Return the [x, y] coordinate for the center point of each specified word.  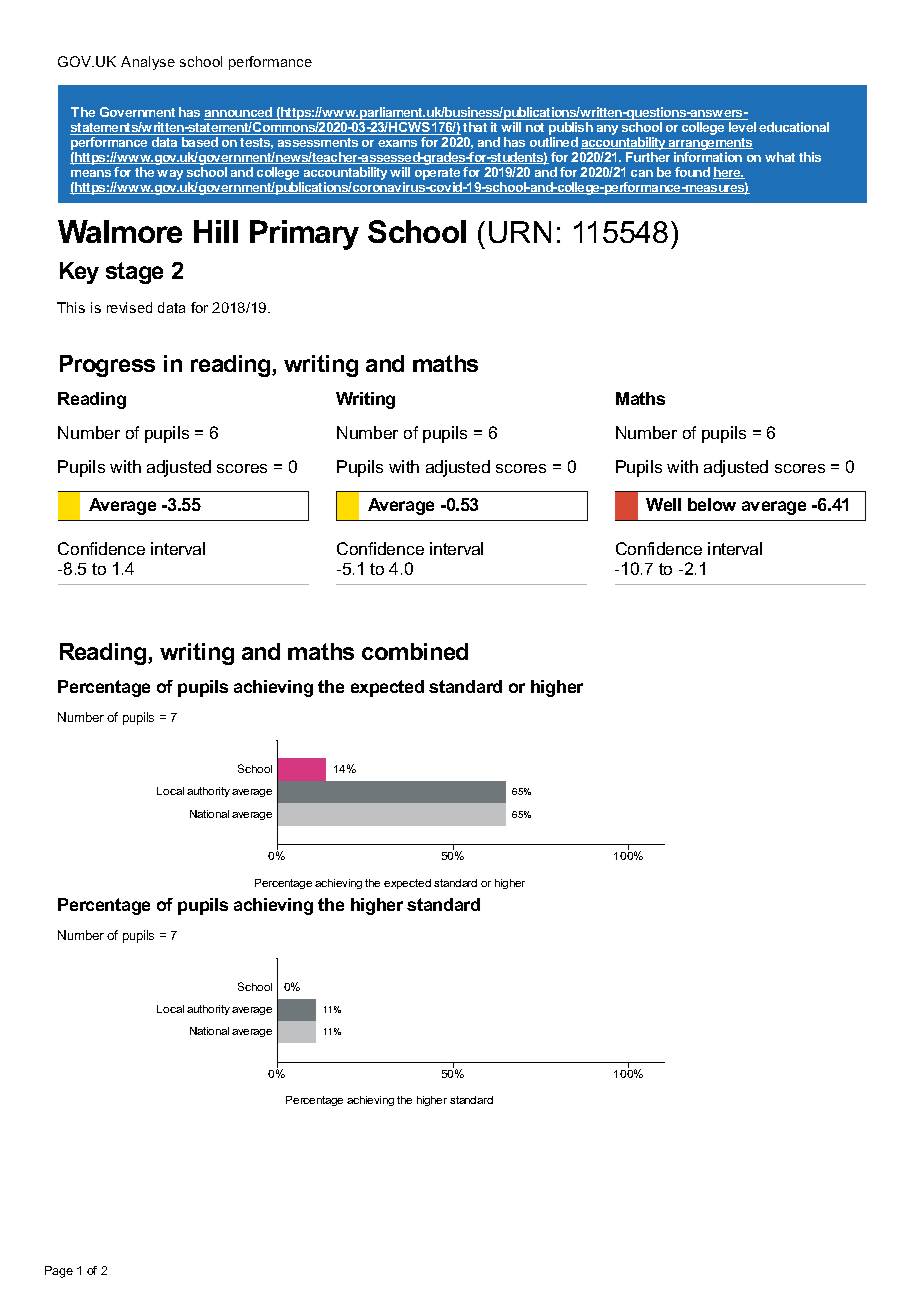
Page [59, 1272]
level [742, 127]
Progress [107, 366]
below [712, 504]
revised [129, 307]
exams [397, 143]
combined [415, 651]
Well [663, 504]
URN [520, 232]
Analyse [148, 63]
